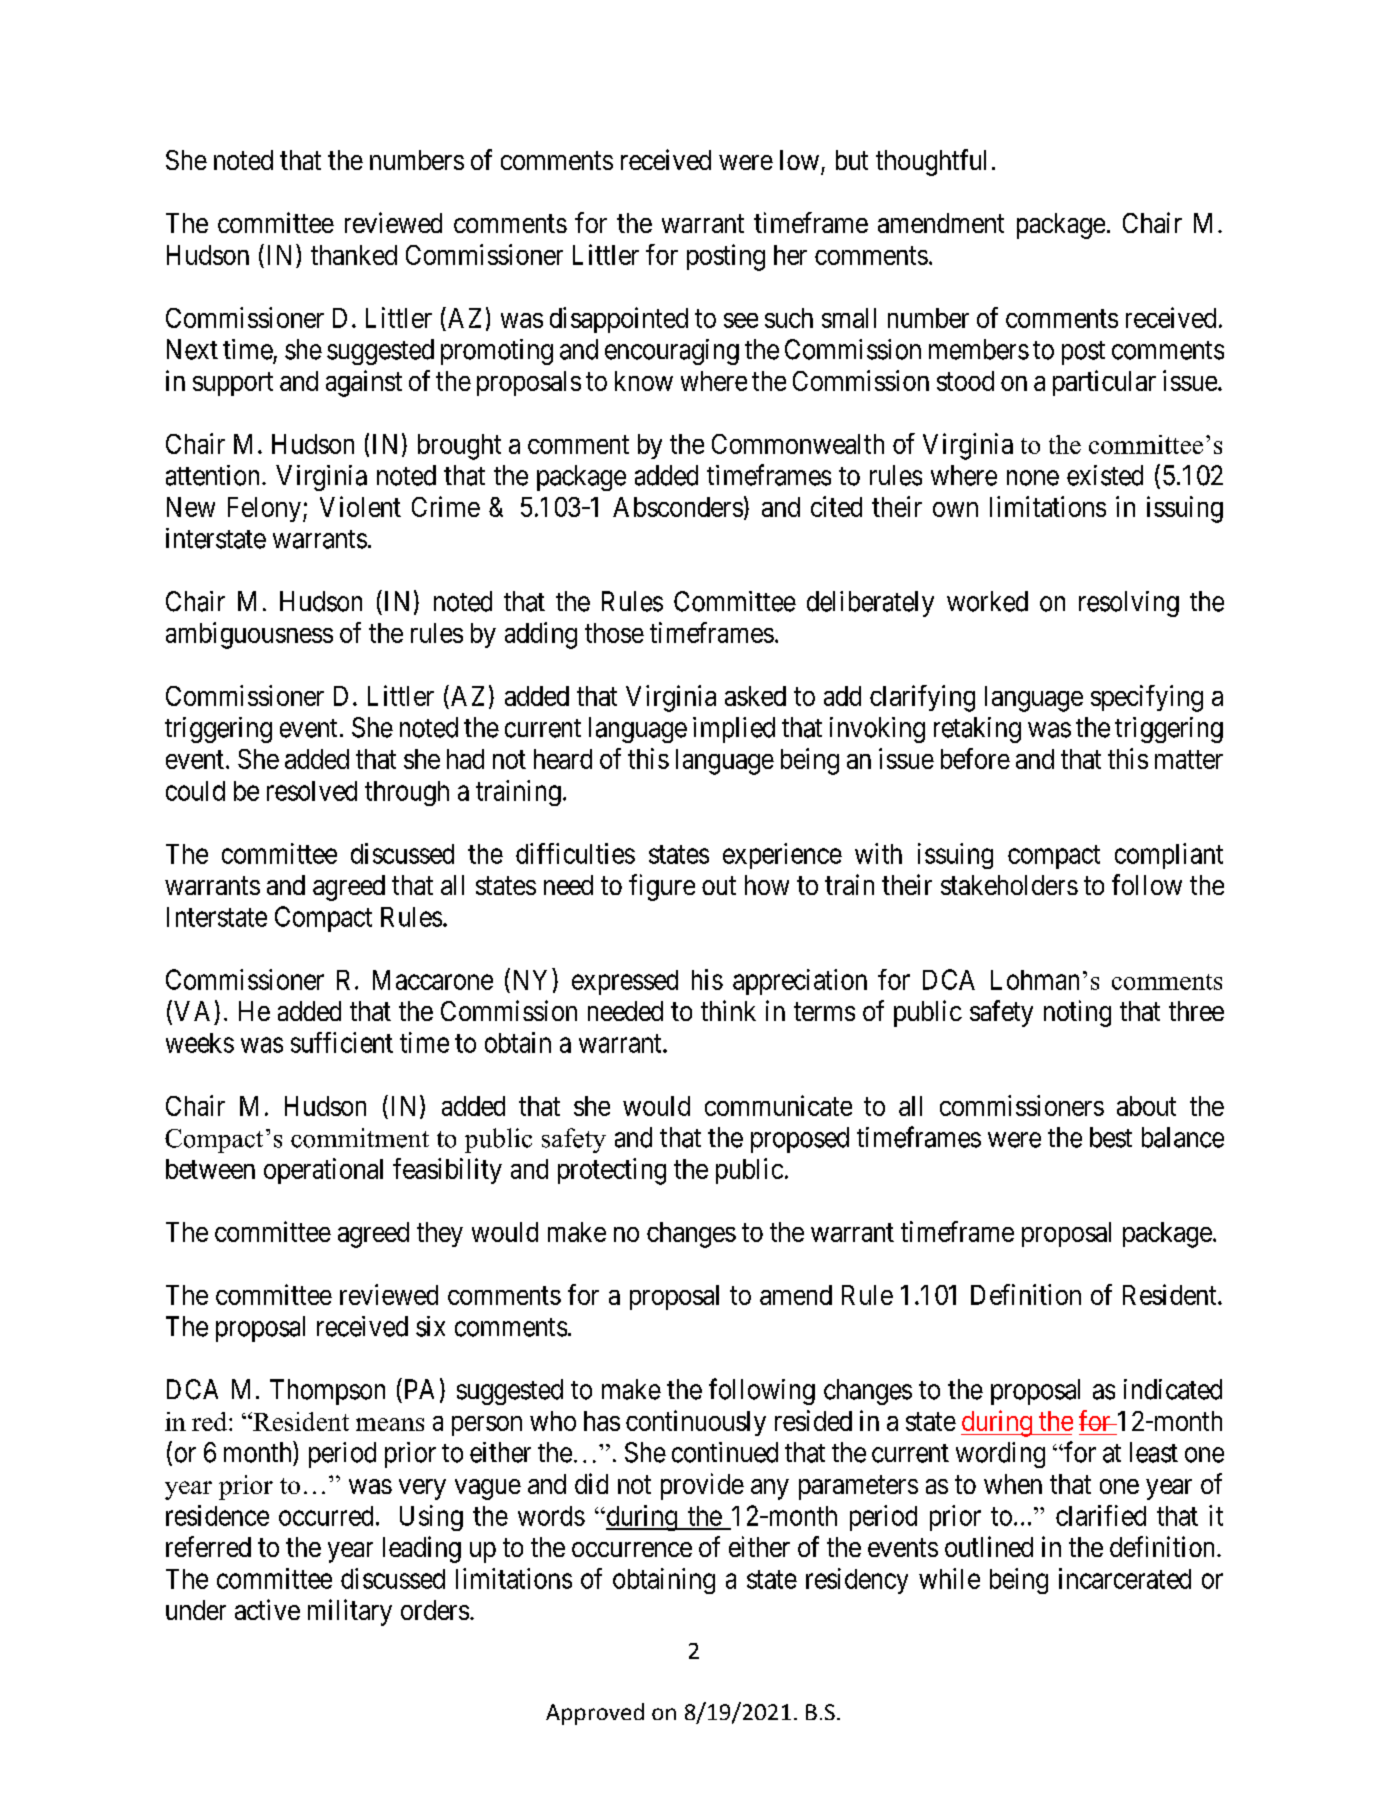 The image size is (1398, 1809). I want to click on indicated, so click(1173, 1389).
